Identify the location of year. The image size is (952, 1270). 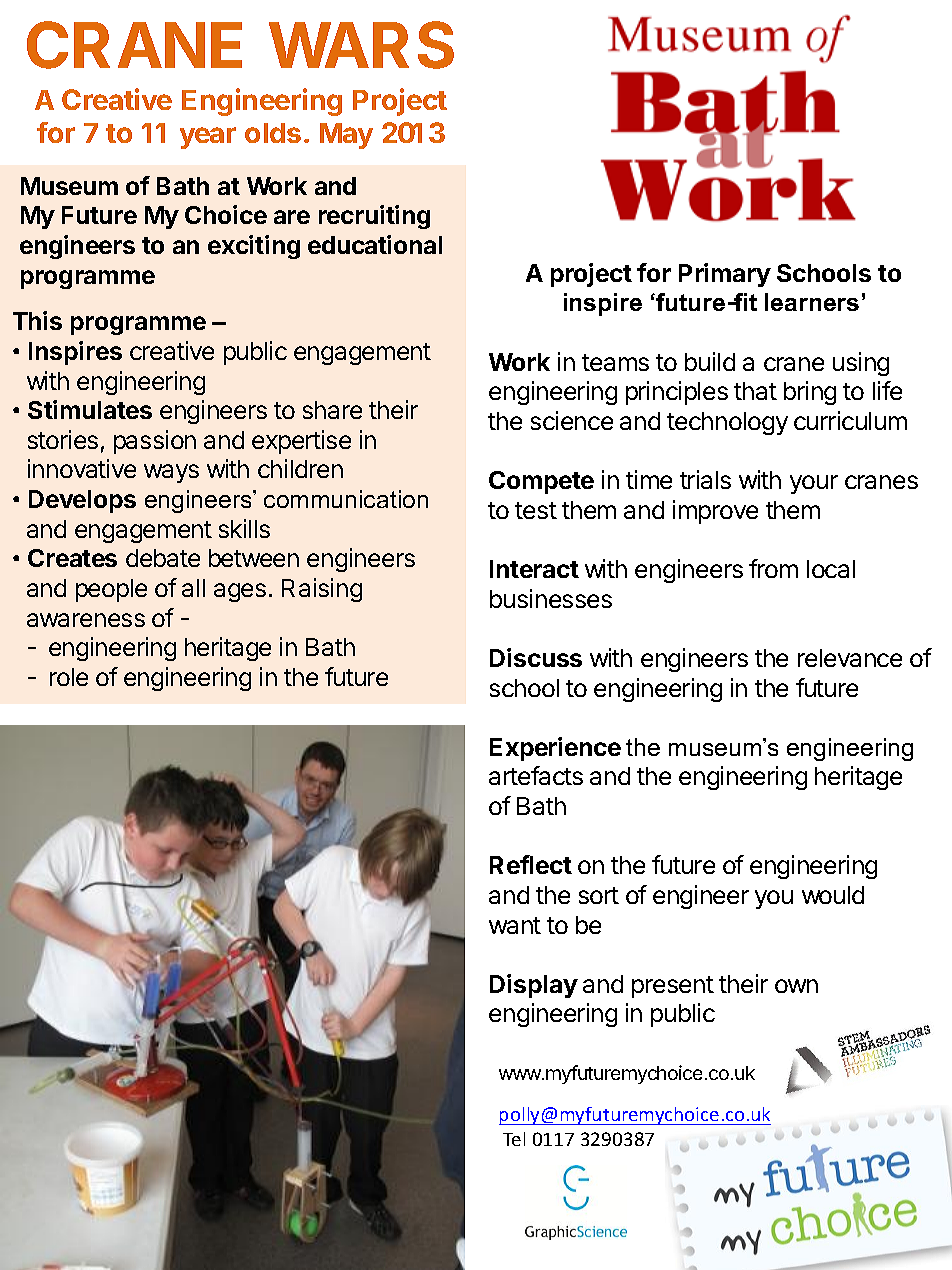
(208, 138).
